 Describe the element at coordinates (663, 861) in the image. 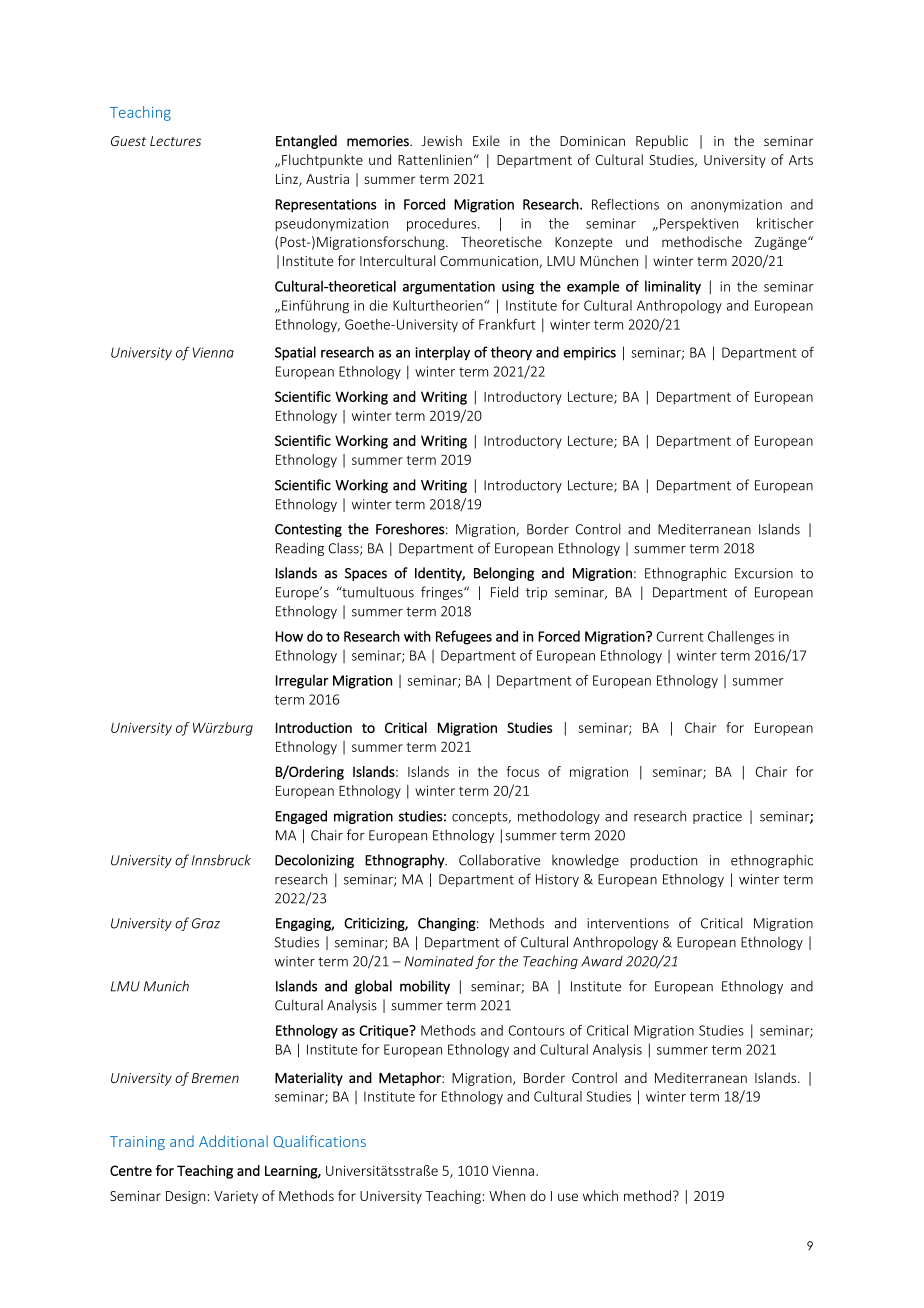

I see `production` at that location.
